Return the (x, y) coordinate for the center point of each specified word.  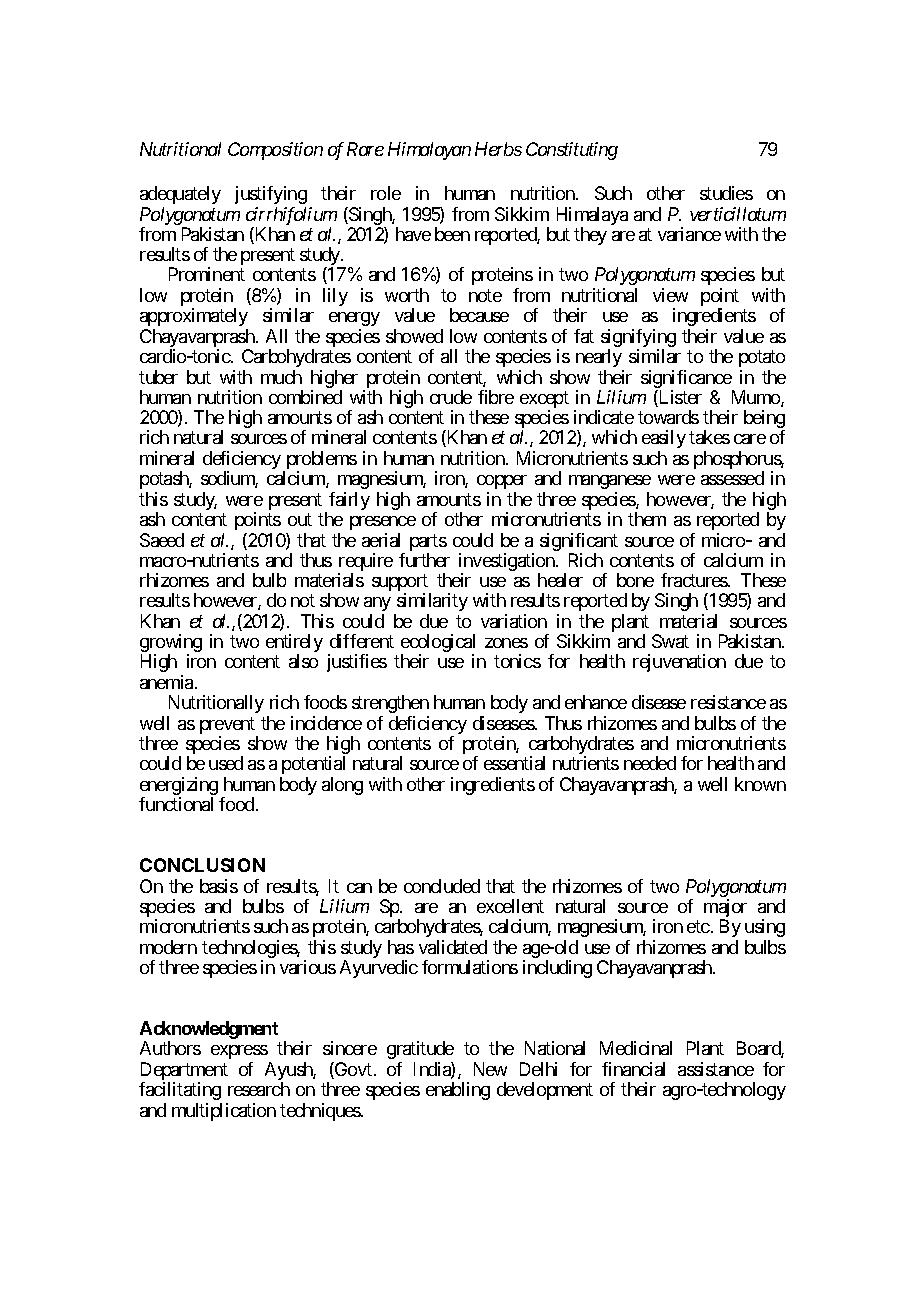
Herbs (498, 149)
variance (689, 234)
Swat (670, 641)
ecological (438, 644)
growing (171, 644)
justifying (271, 195)
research (259, 1089)
